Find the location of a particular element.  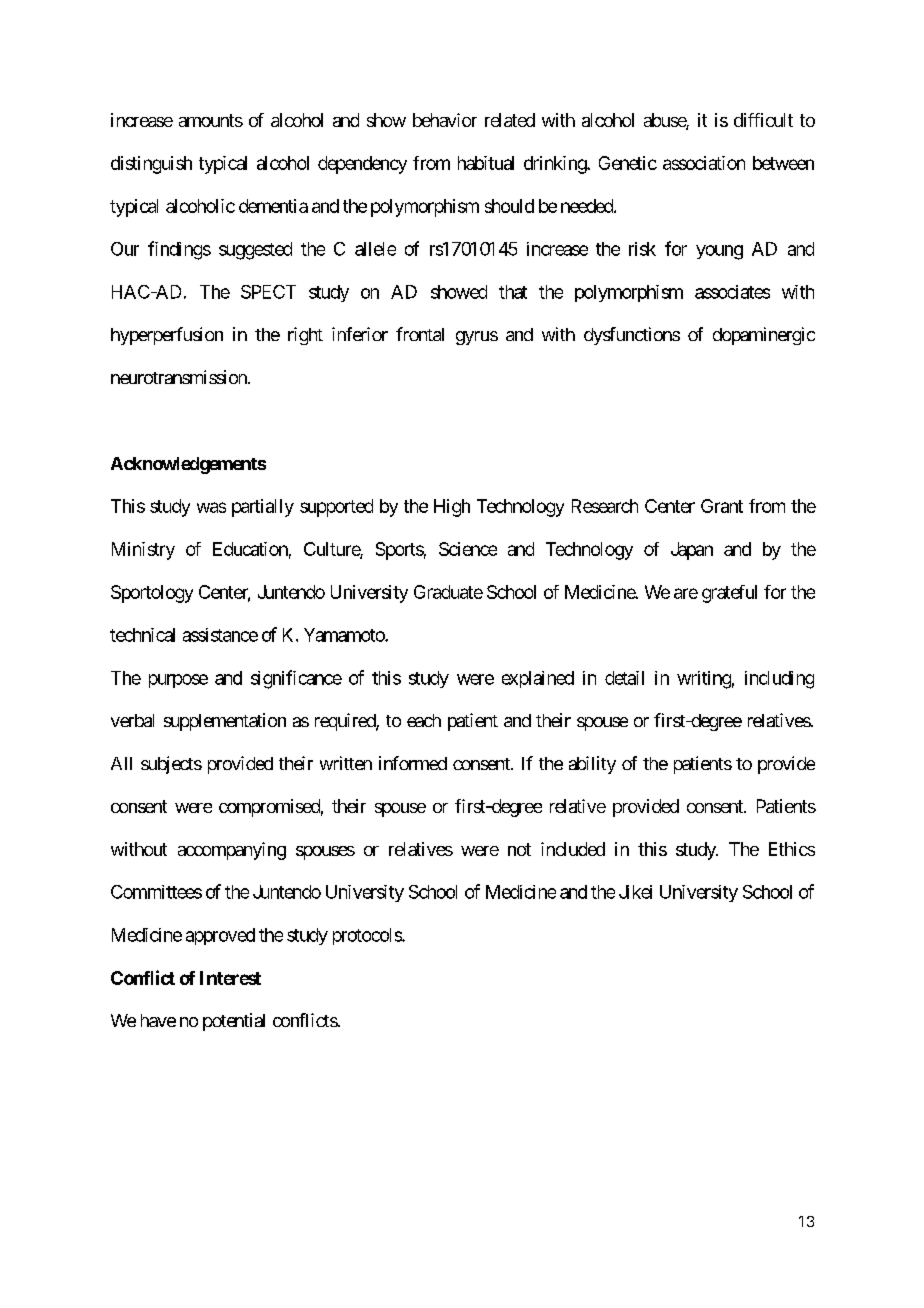

partially is located at coordinates (263, 508).
